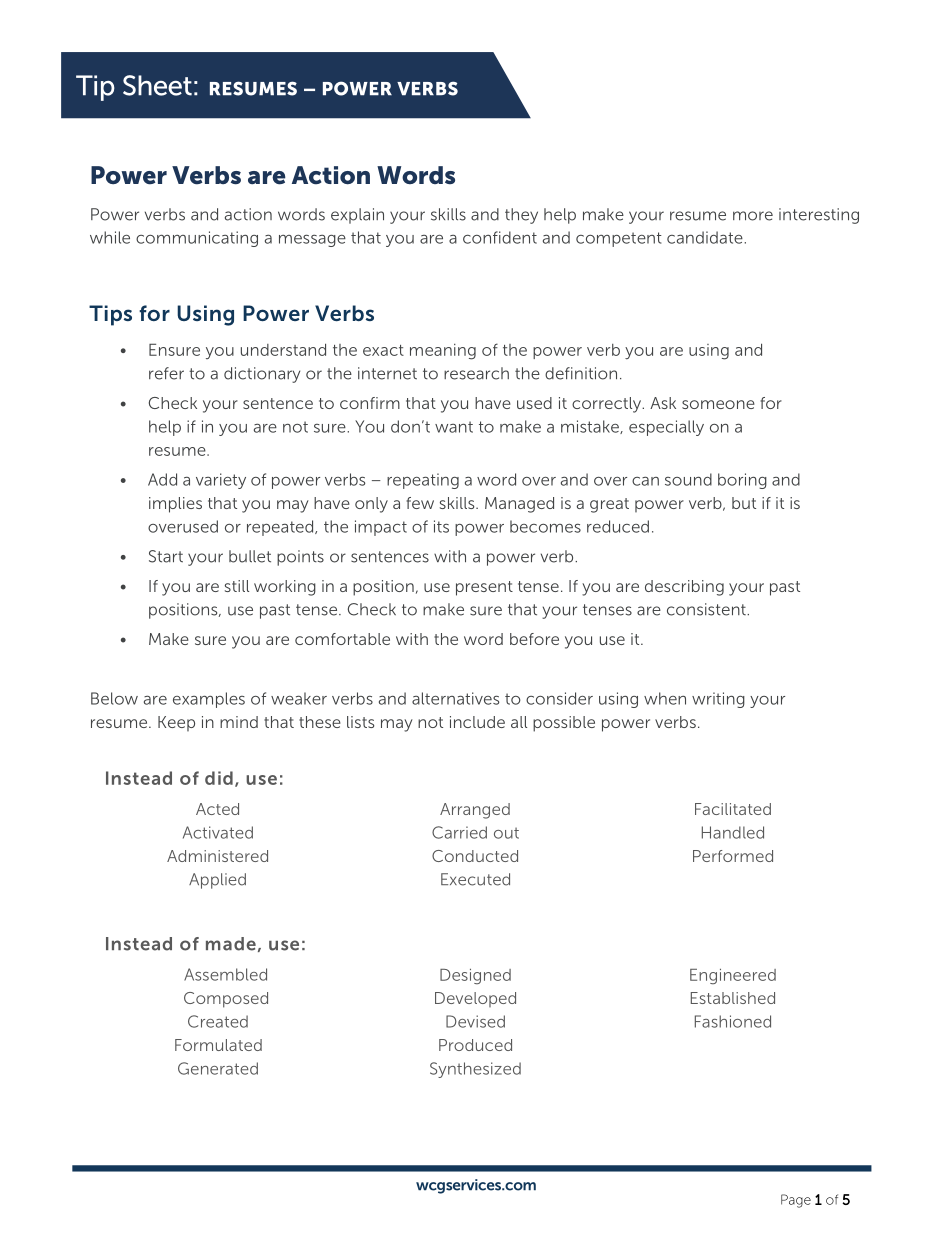 The height and width of the screenshot is (1233, 952). What do you see at coordinates (475, 1070) in the screenshot?
I see `Synthesized` at bounding box center [475, 1070].
